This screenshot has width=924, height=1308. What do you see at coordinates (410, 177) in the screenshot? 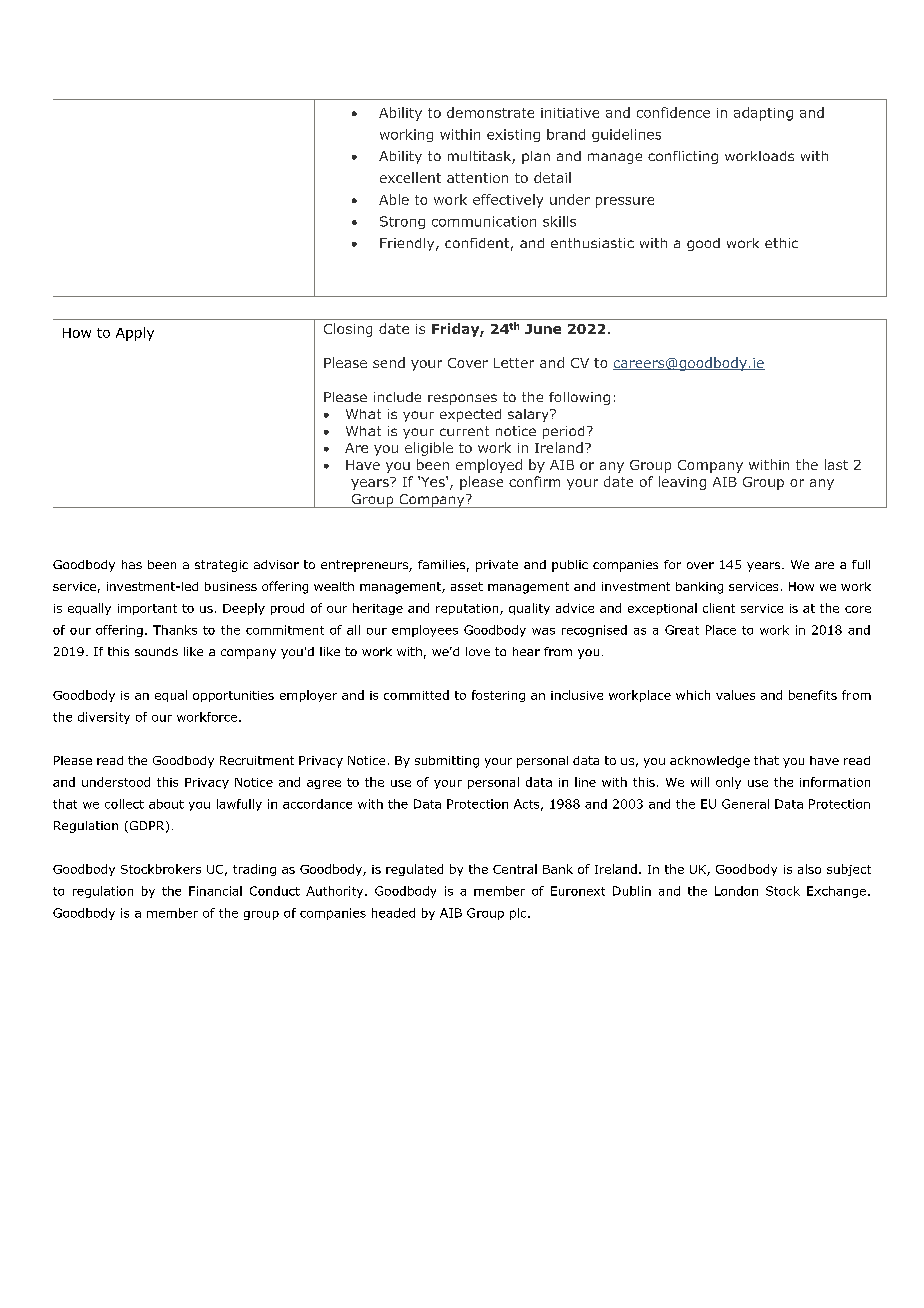
I see `excellent` at bounding box center [410, 177].
